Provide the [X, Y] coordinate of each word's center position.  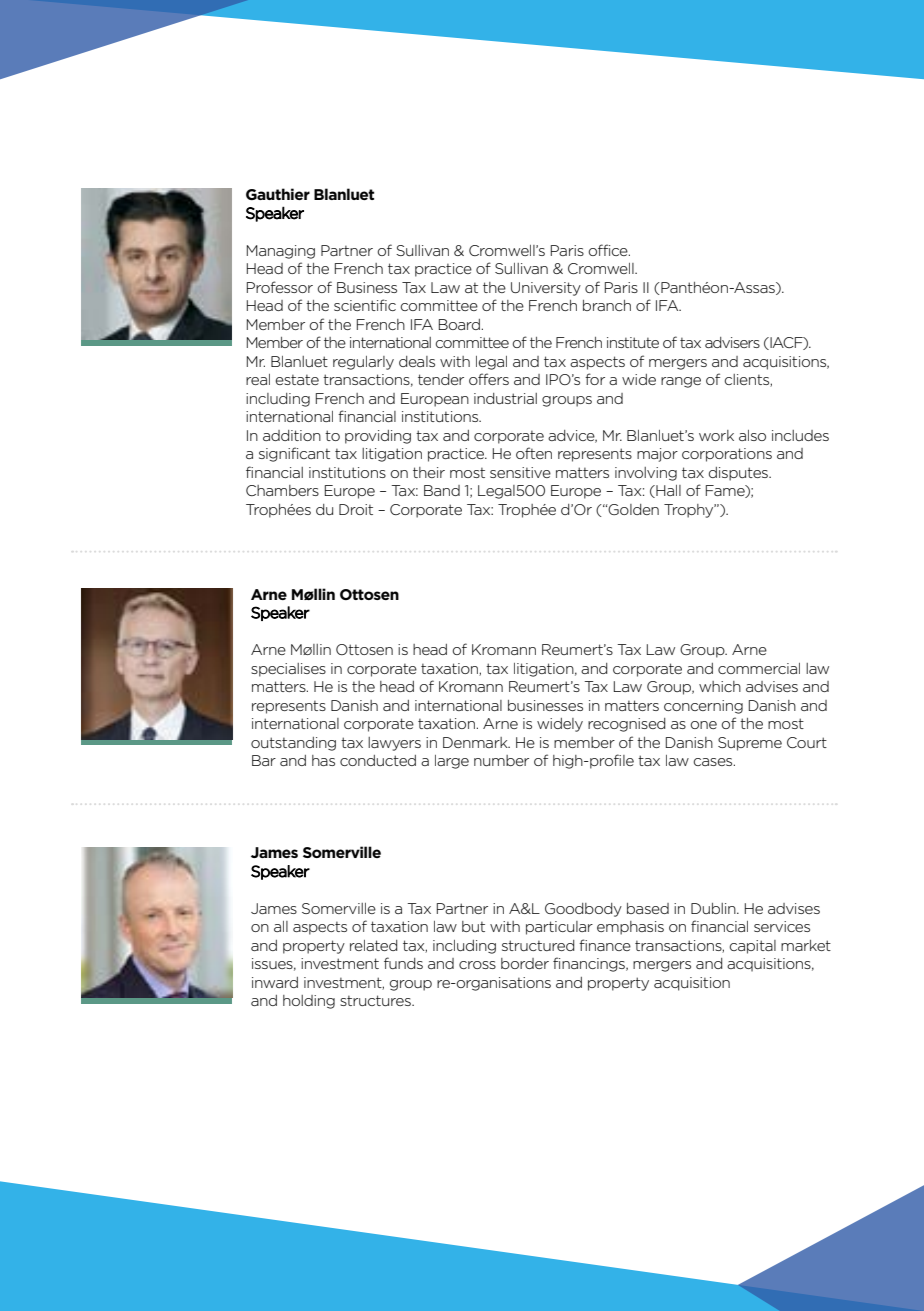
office [609, 250]
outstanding [293, 744]
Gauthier [278, 194]
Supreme [750, 744]
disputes [739, 474]
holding [309, 1002]
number [501, 760]
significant [294, 454]
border [525, 963]
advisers [732, 342]
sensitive [520, 472]
